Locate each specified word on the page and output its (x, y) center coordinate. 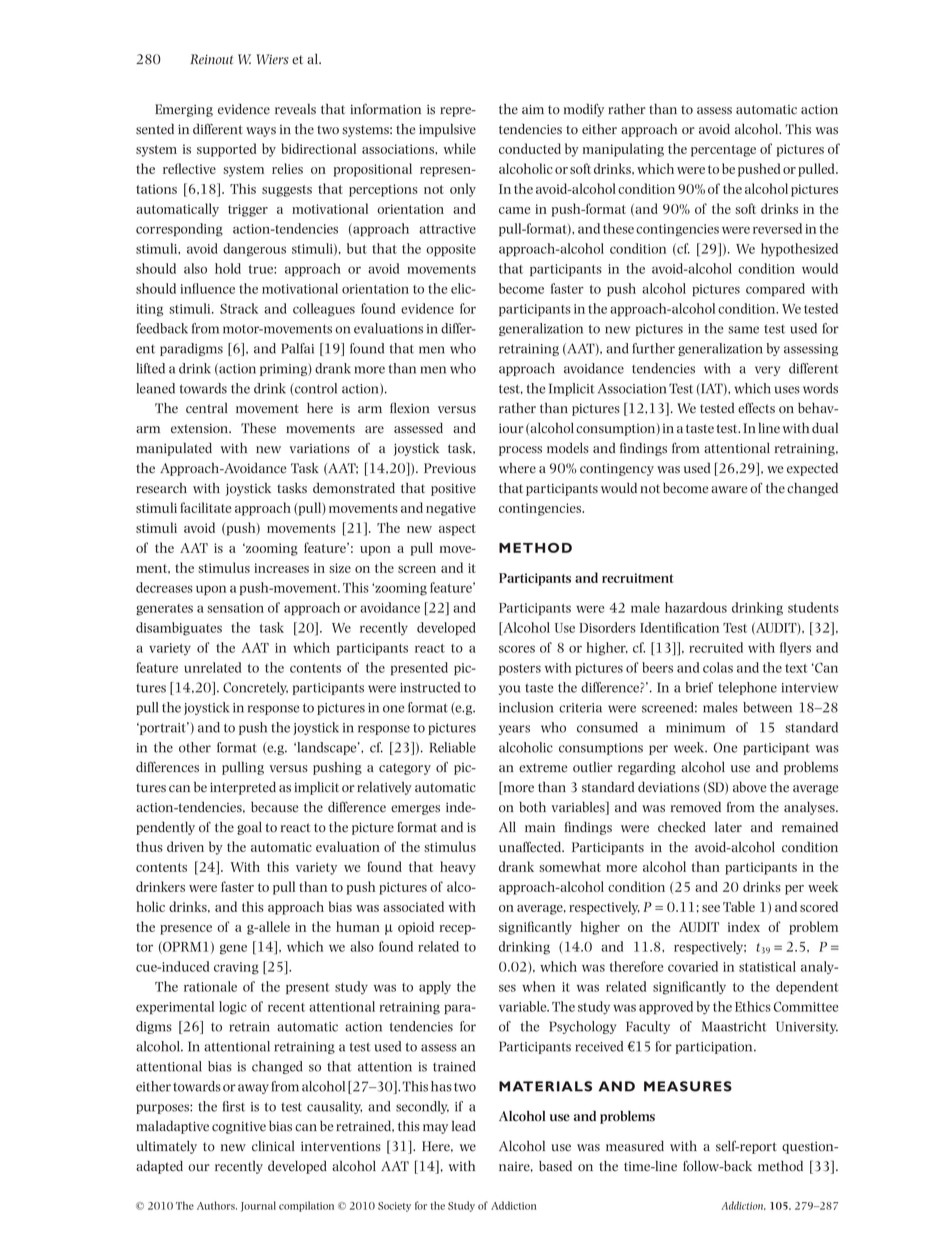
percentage (723, 151)
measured (635, 1146)
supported (226, 150)
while (460, 148)
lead (464, 1126)
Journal (258, 1206)
